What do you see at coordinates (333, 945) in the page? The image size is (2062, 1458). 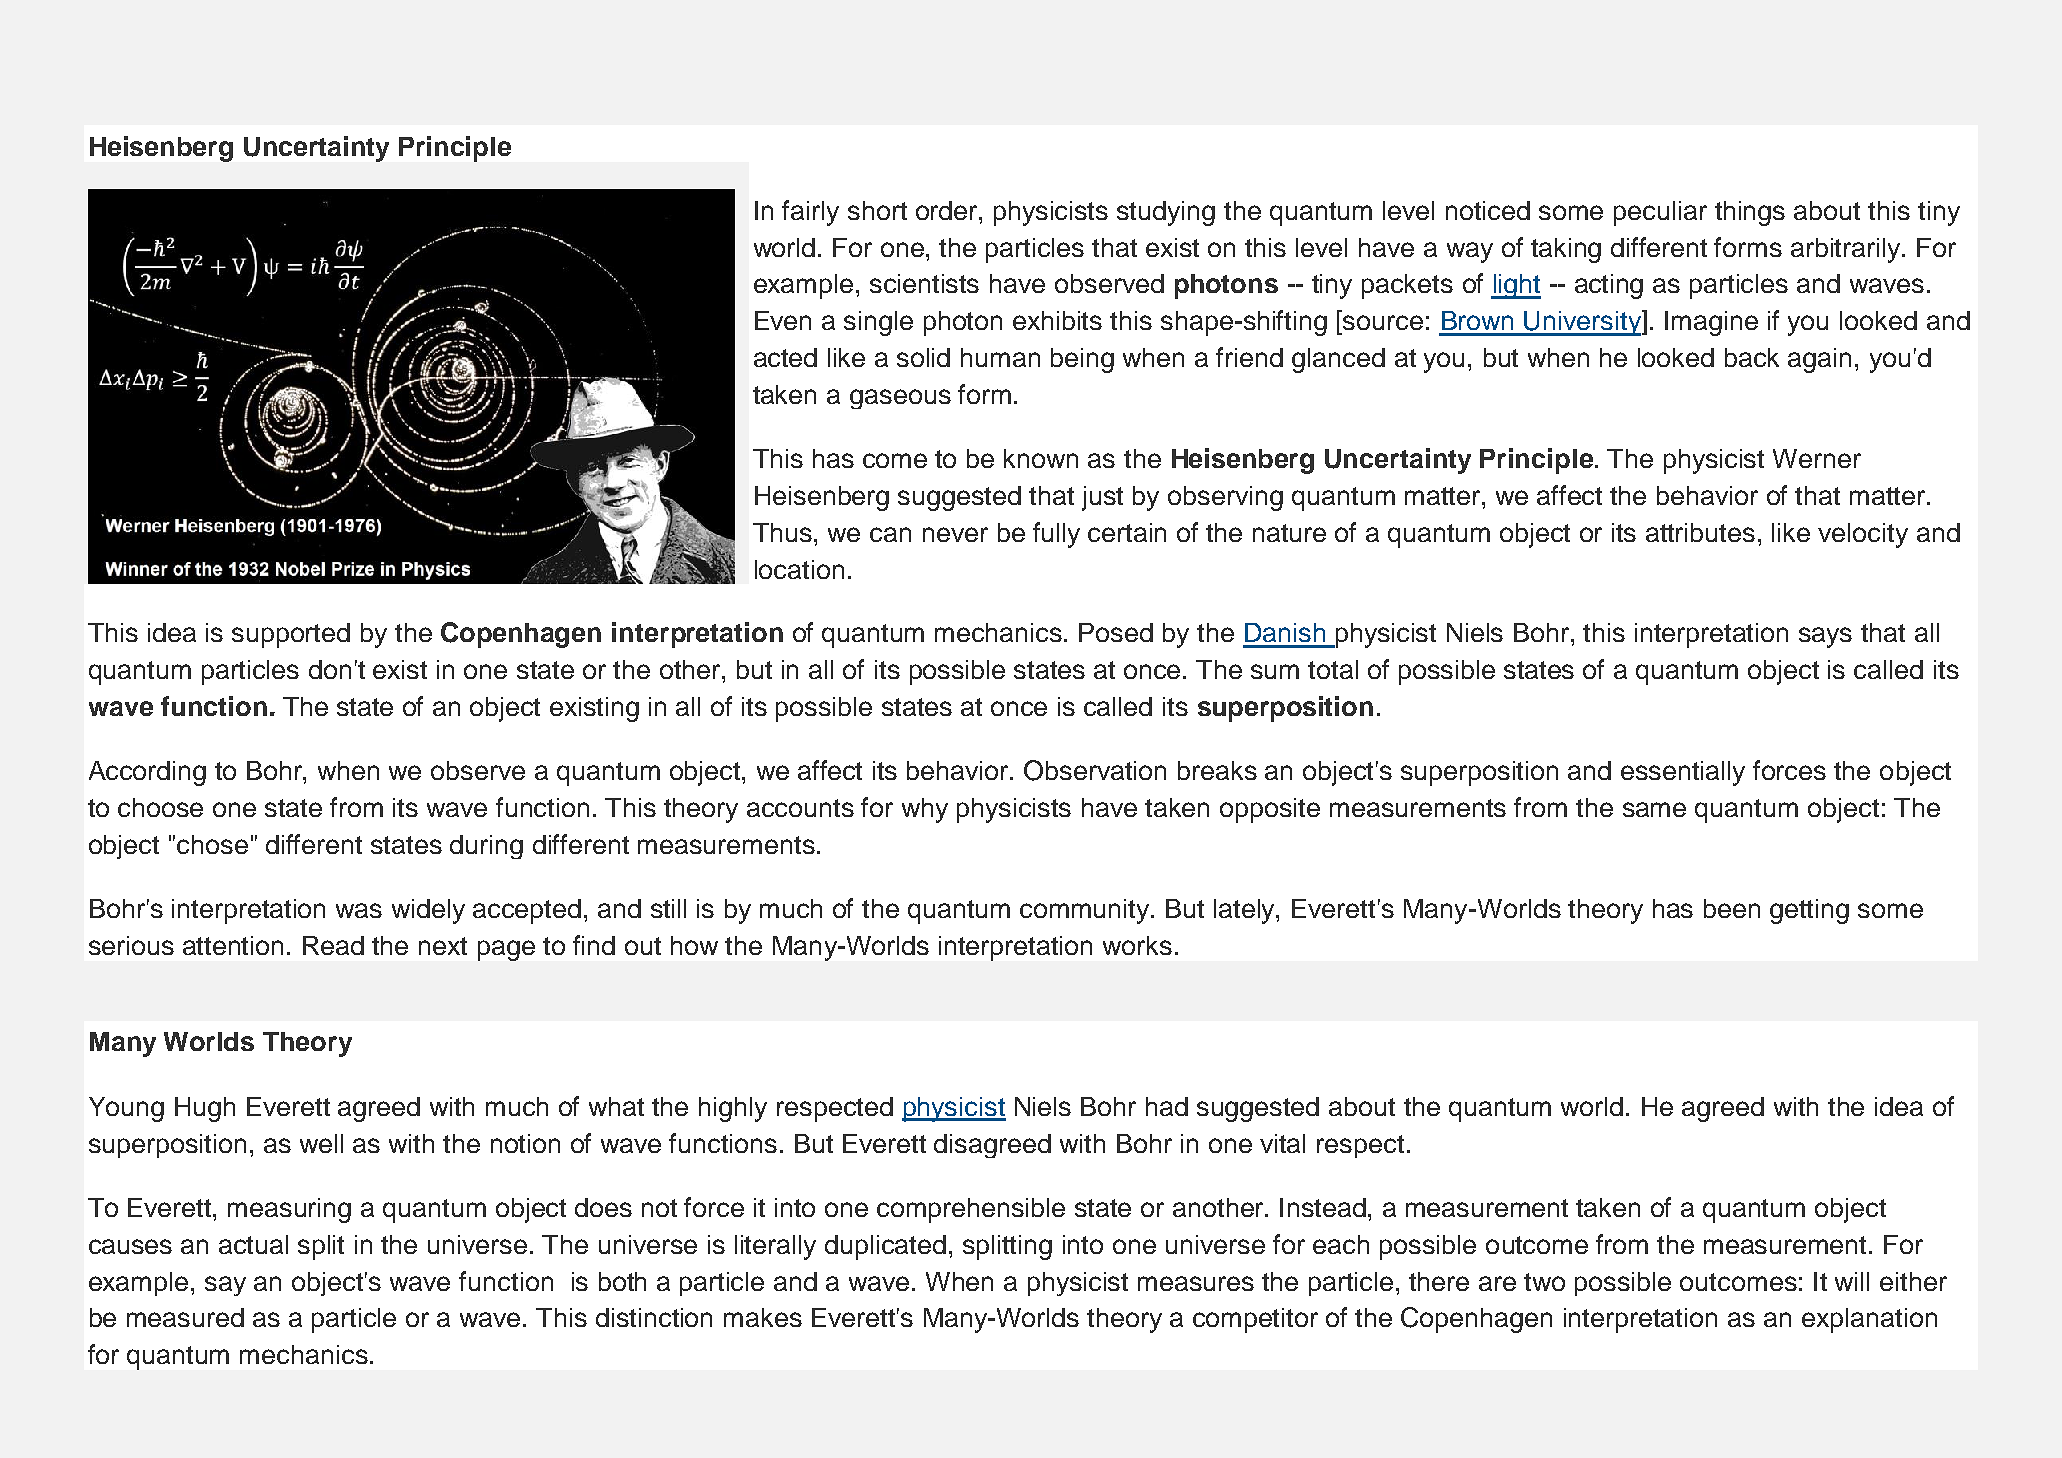 I see `Read` at bounding box center [333, 945].
